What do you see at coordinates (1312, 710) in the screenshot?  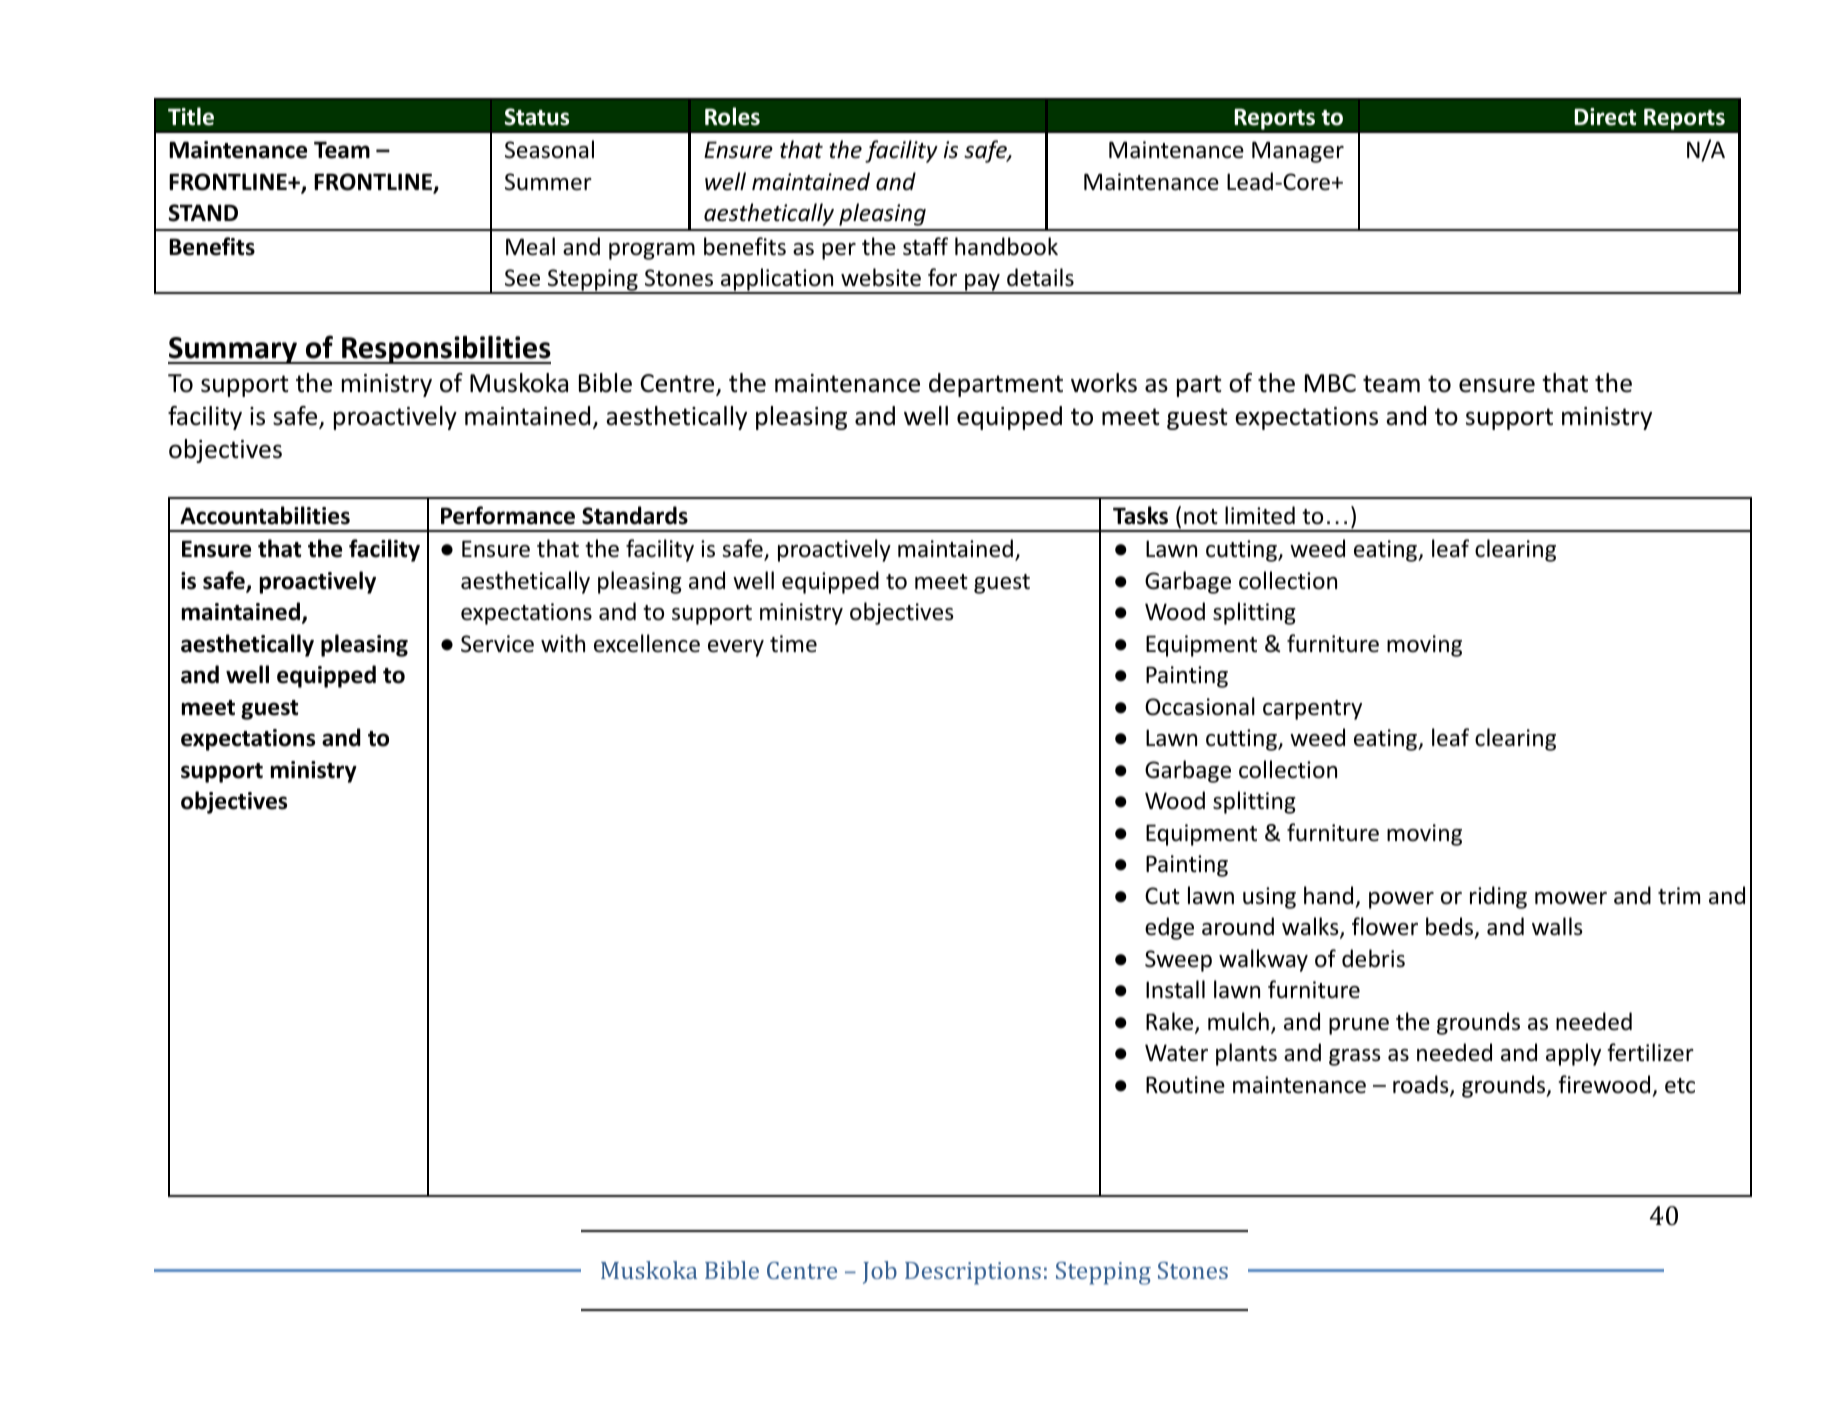 I see `carpentry` at bounding box center [1312, 710].
